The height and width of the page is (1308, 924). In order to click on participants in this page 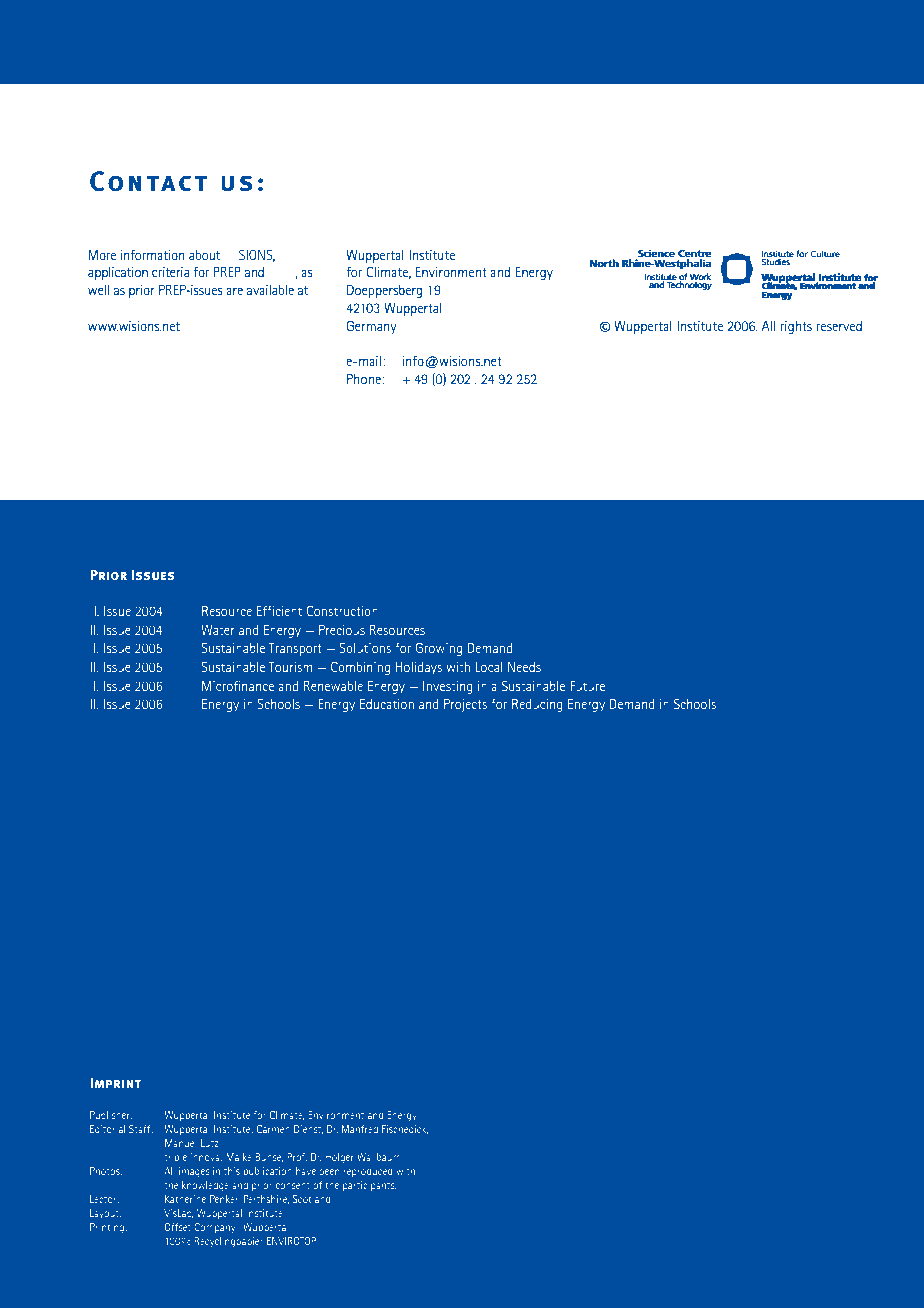, I will do `click(370, 1186)`.
